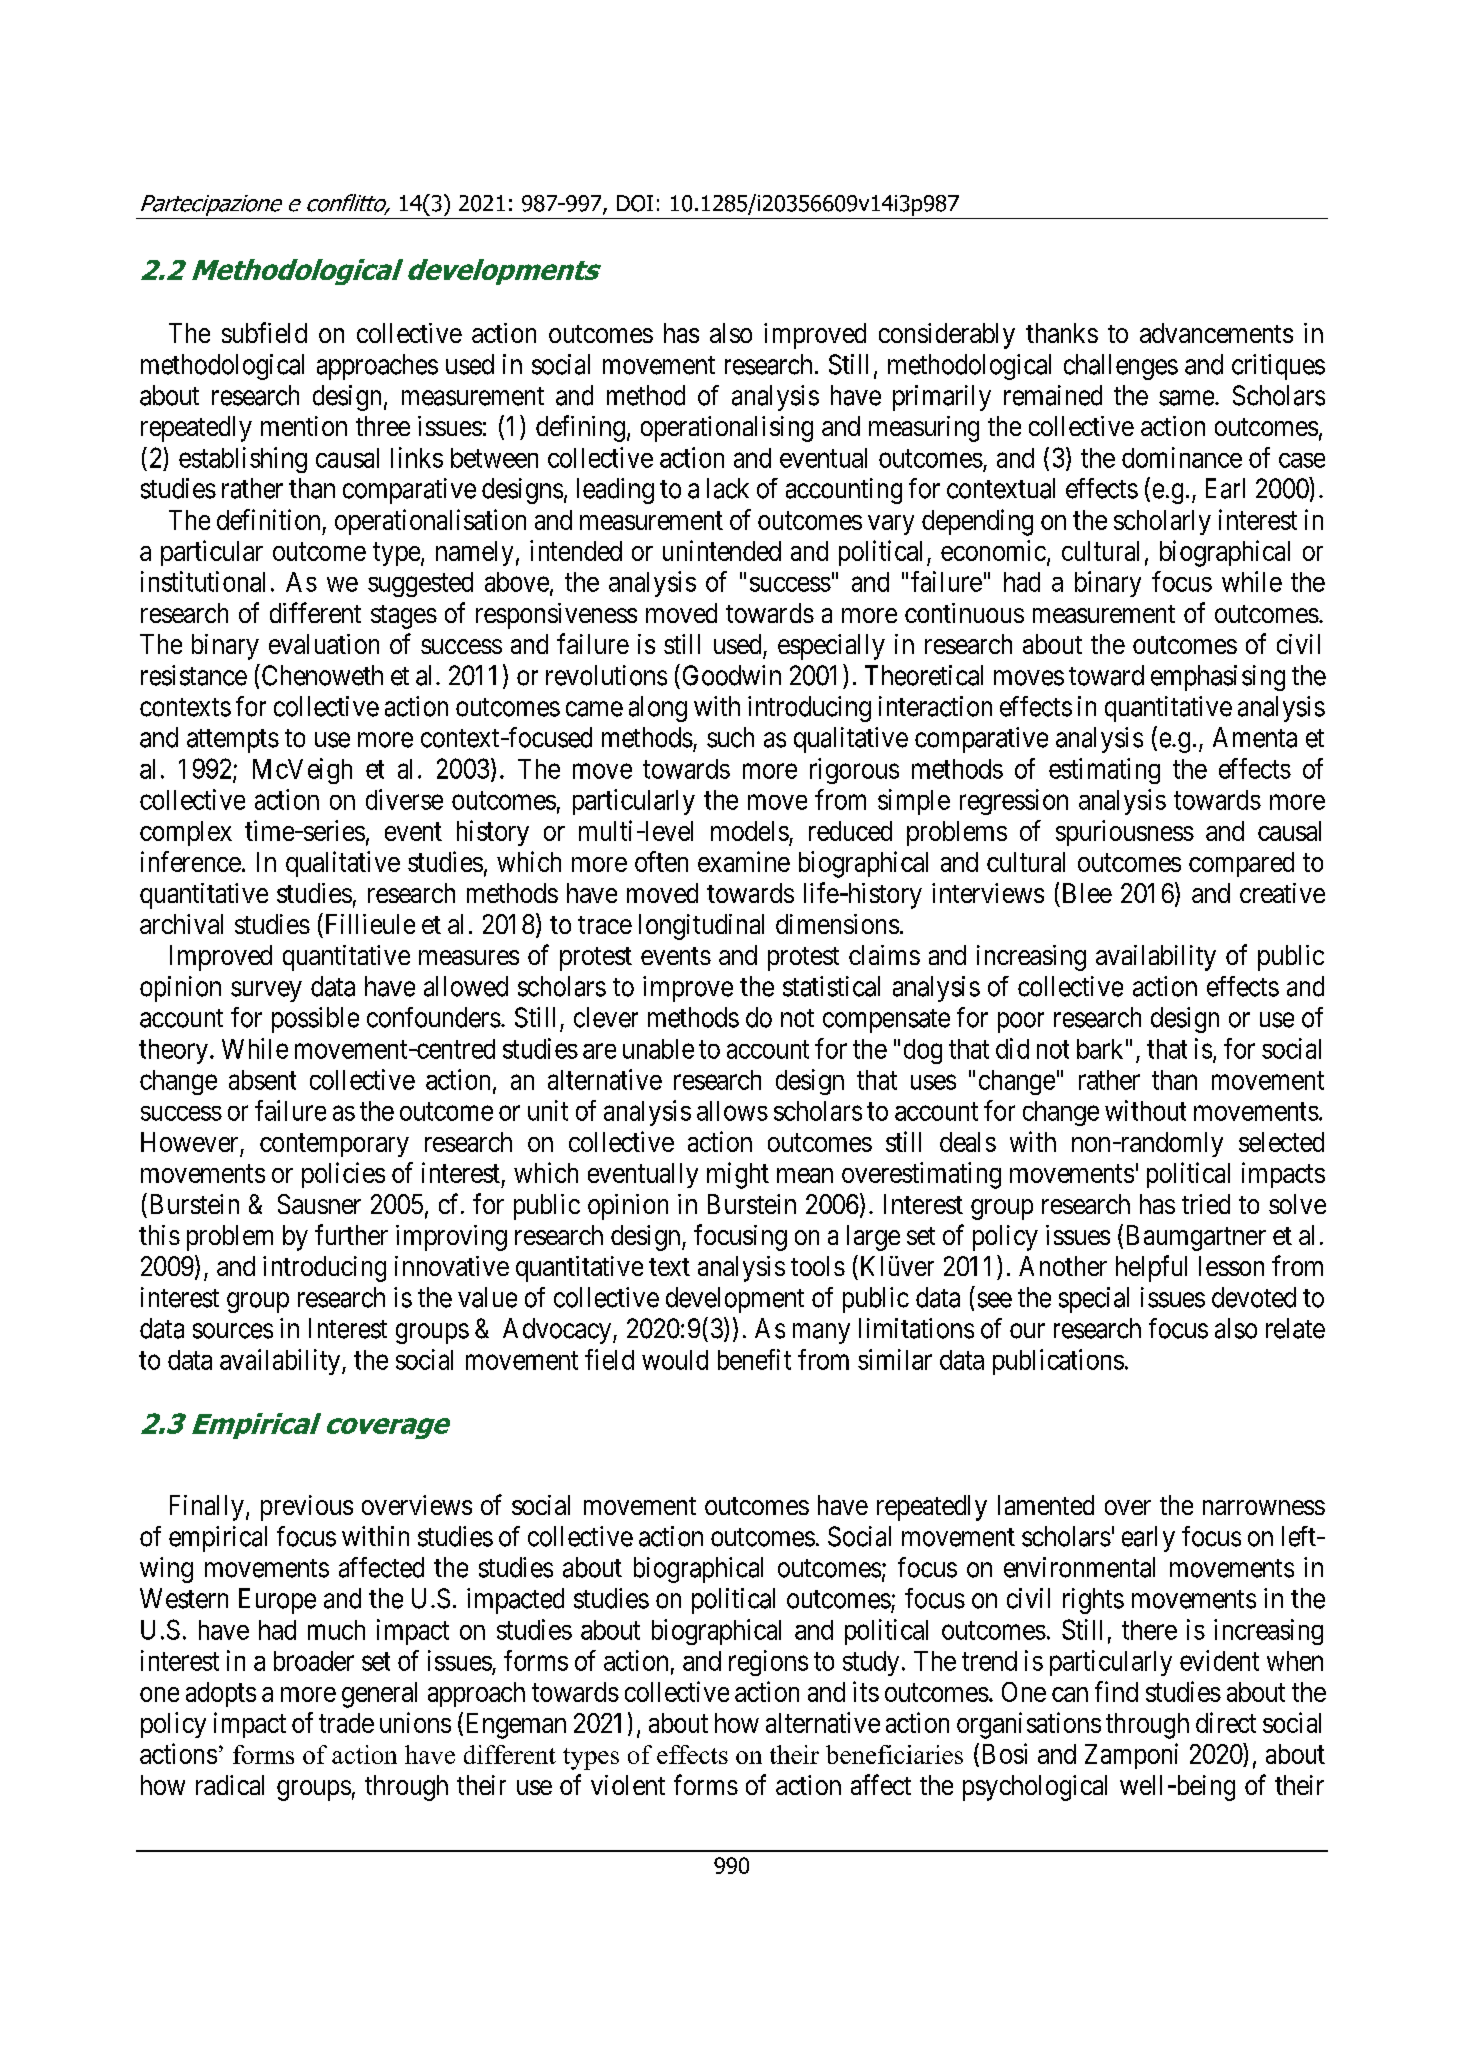 Image resolution: width=1464 pixels, height=2070 pixels. I want to click on trade, so click(346, 1723).
